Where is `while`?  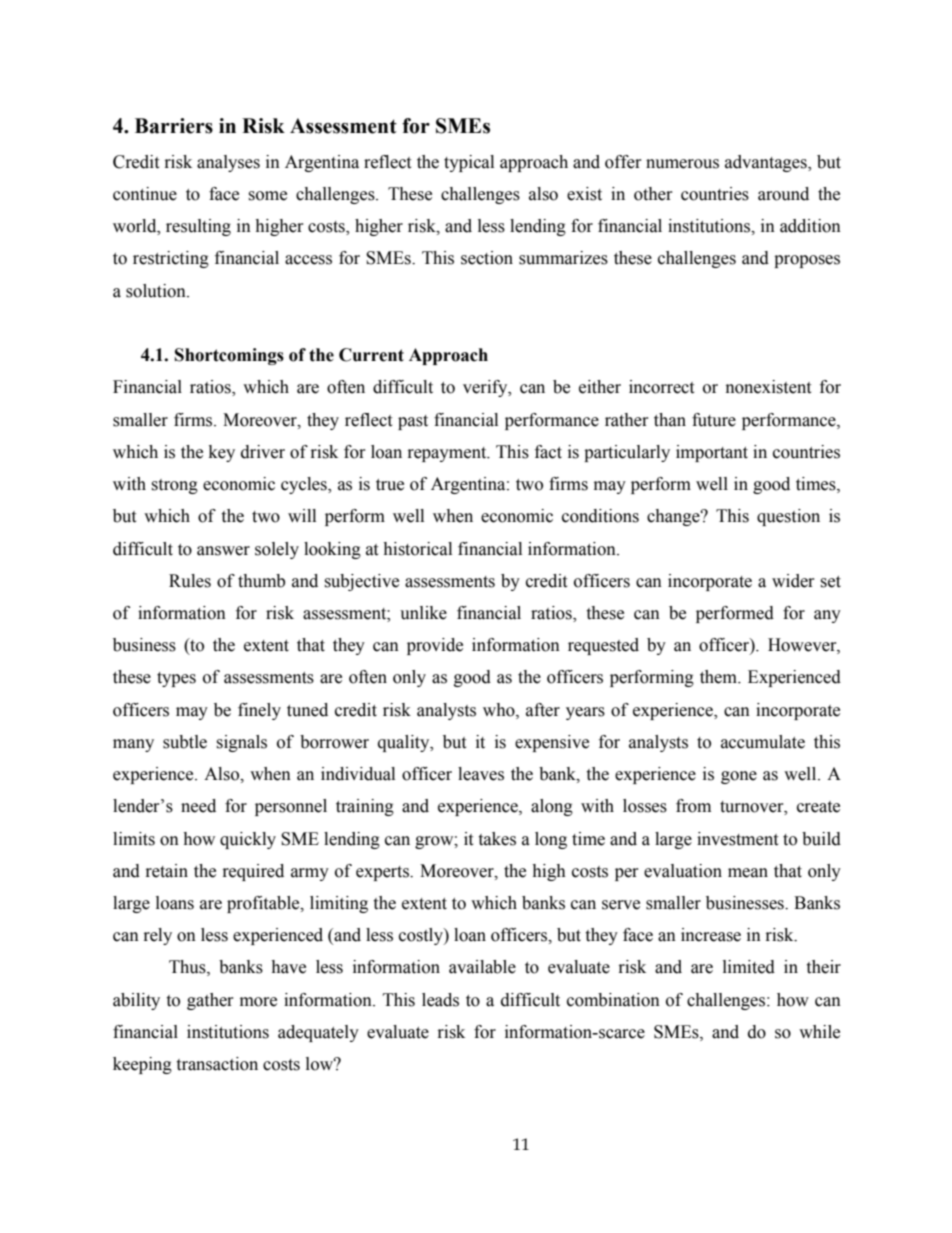
while is located at coordinates (819, 1032).
